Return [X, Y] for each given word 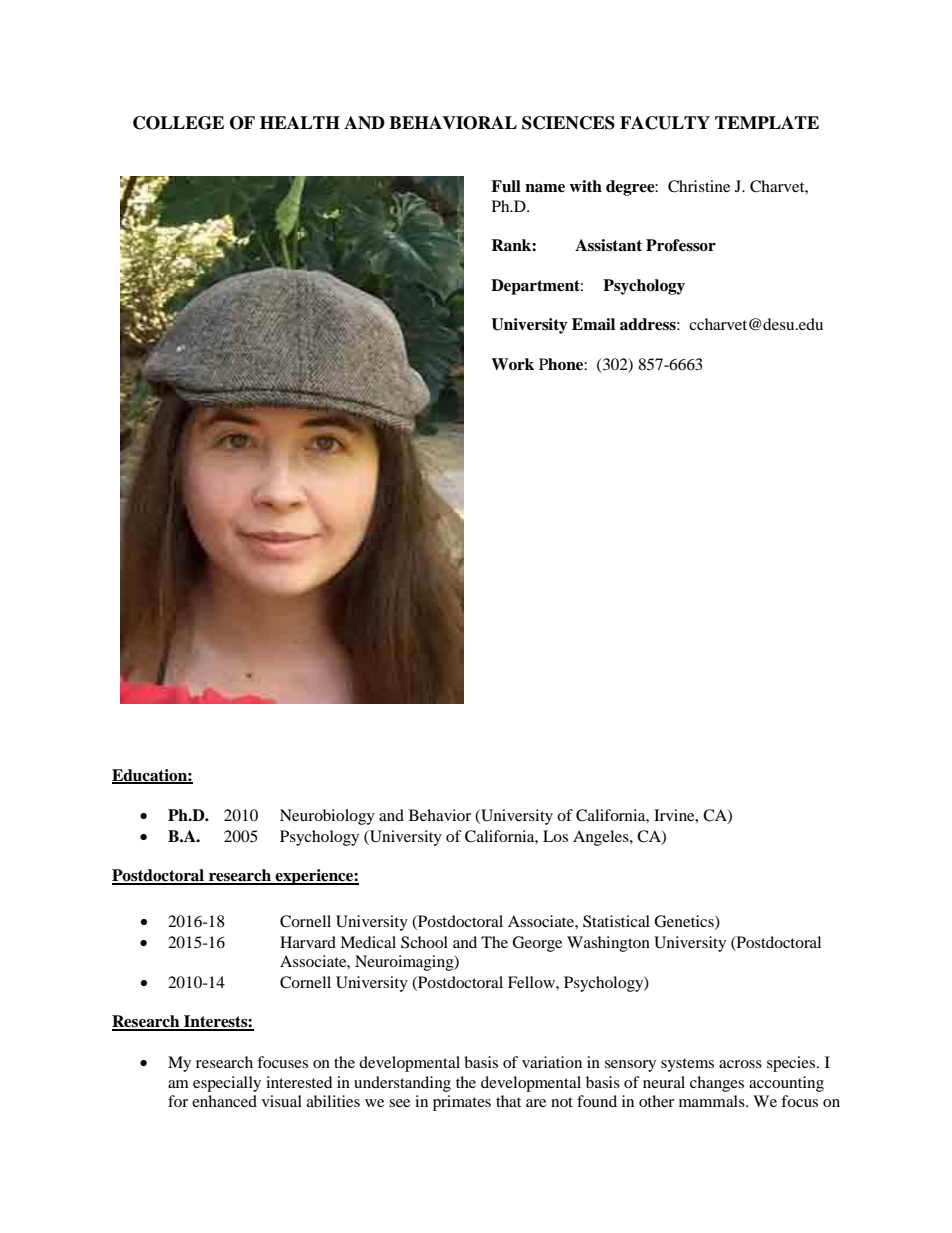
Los [555, 836]
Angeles [602, 838]
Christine [699, 186]
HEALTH [300, 122]
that [508, 1101]
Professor [681, 245]
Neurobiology [327, 817]
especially [227, 1084]
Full [506, 186]
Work [512, 364]
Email [593, 324]
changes [717, 1084]
